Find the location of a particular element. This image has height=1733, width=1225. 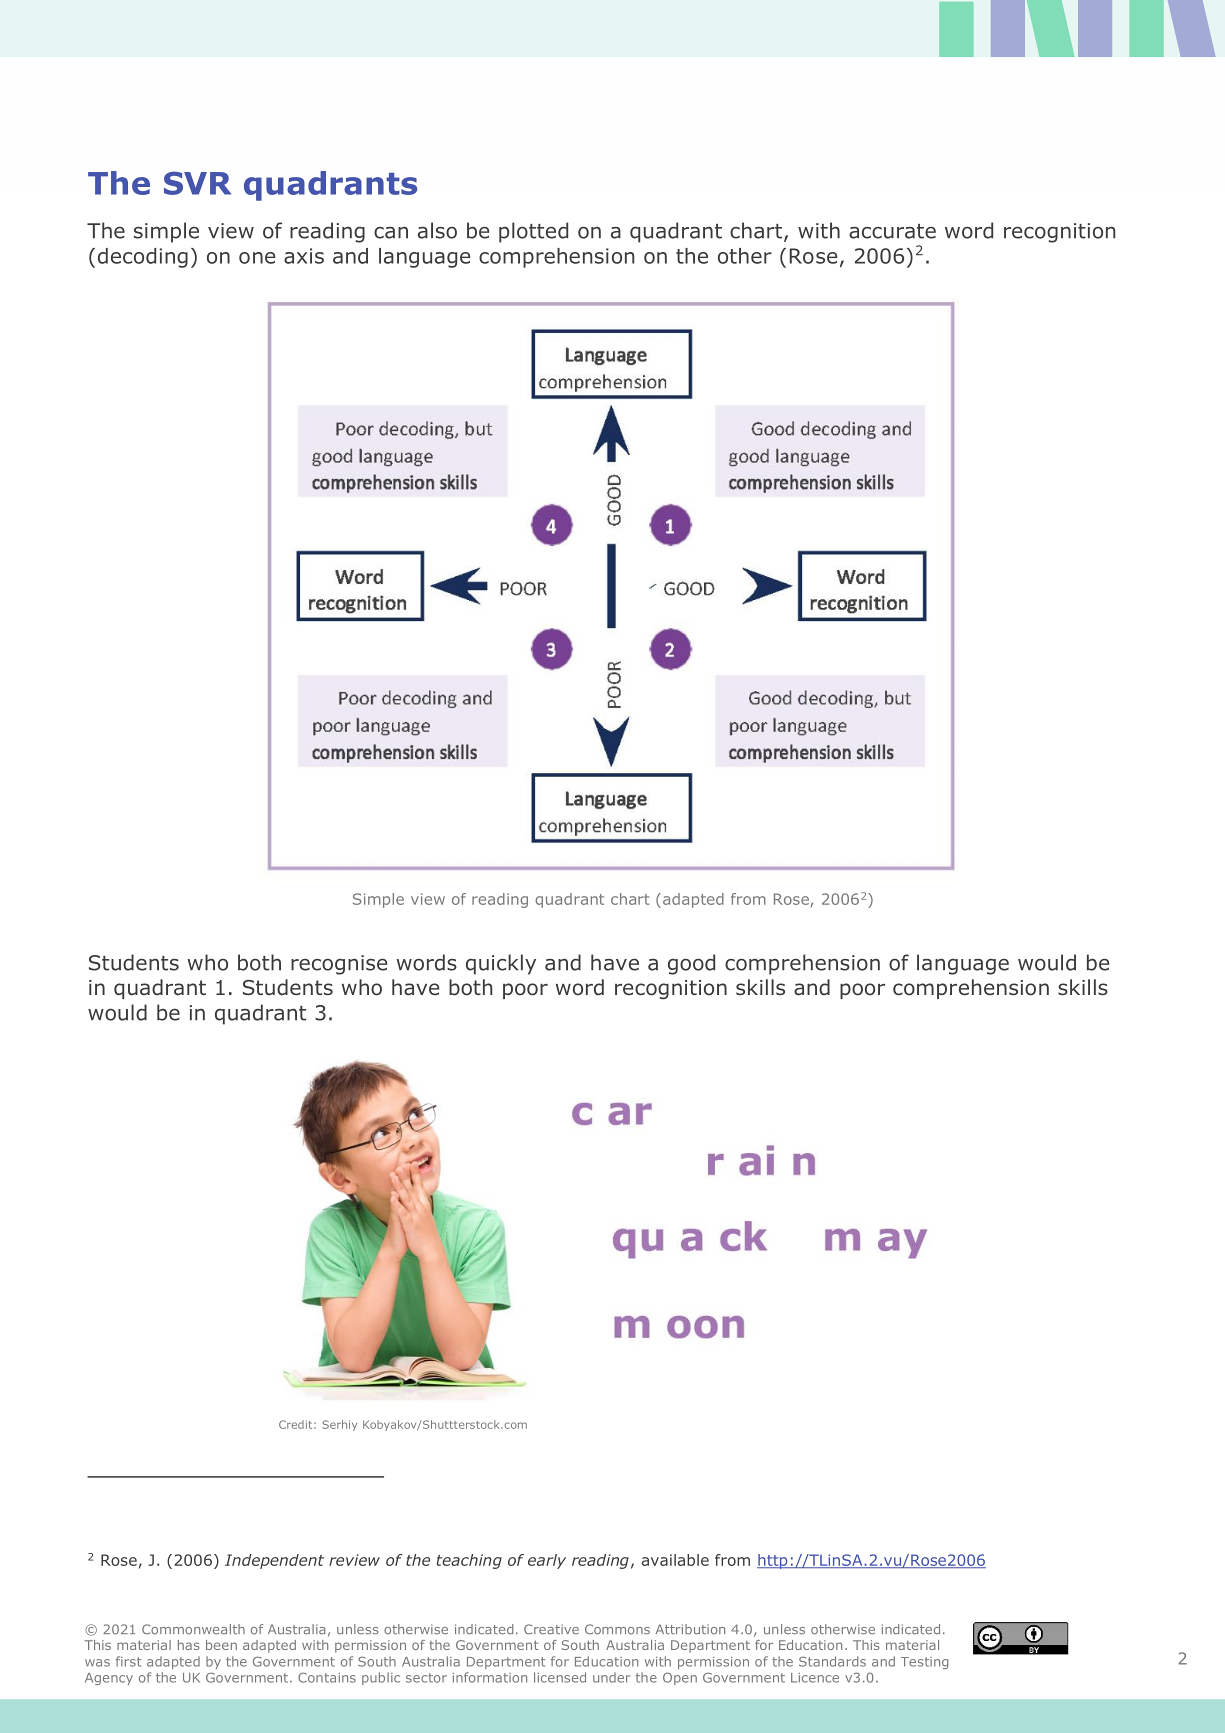

good is located at coordinates (691, 964).
